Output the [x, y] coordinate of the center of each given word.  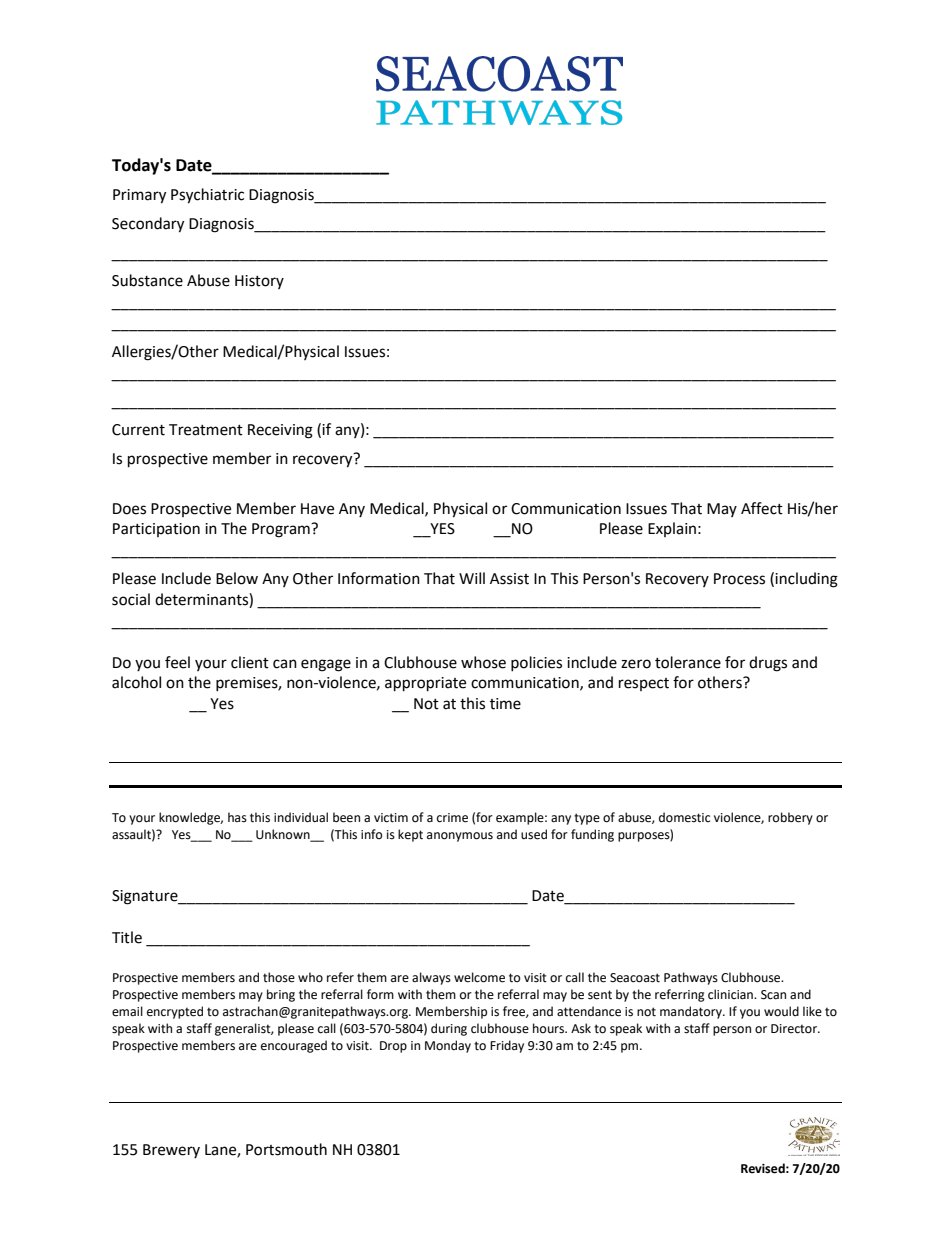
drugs [768, 664]
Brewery [171, 1151]
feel [177, 662]
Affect [762, 508]
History [259, 282]
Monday [448, 1046]
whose [483, 662]
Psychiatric [207, 196]
